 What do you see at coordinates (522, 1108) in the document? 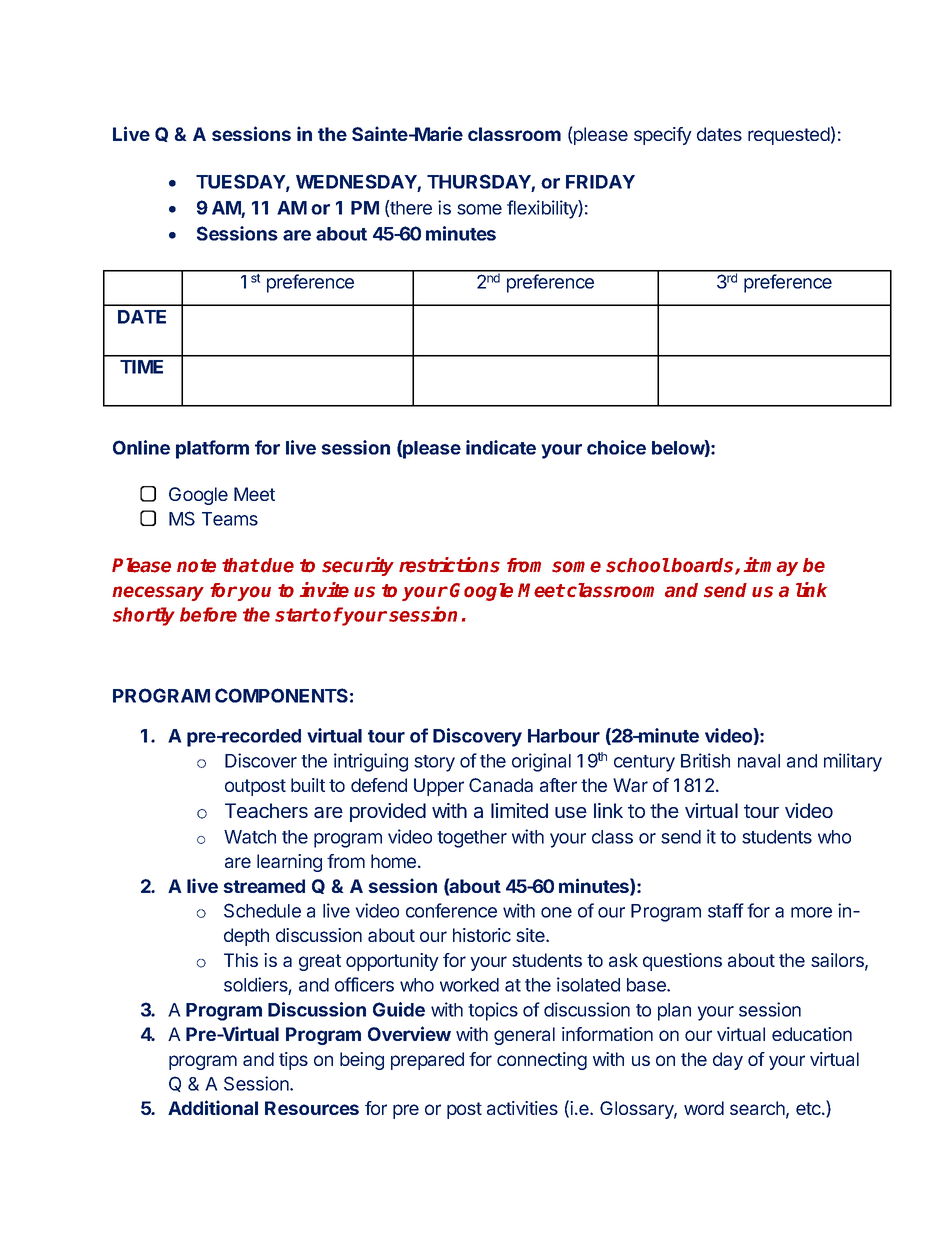
I see `activities` at bounding box center [522, 1108].
